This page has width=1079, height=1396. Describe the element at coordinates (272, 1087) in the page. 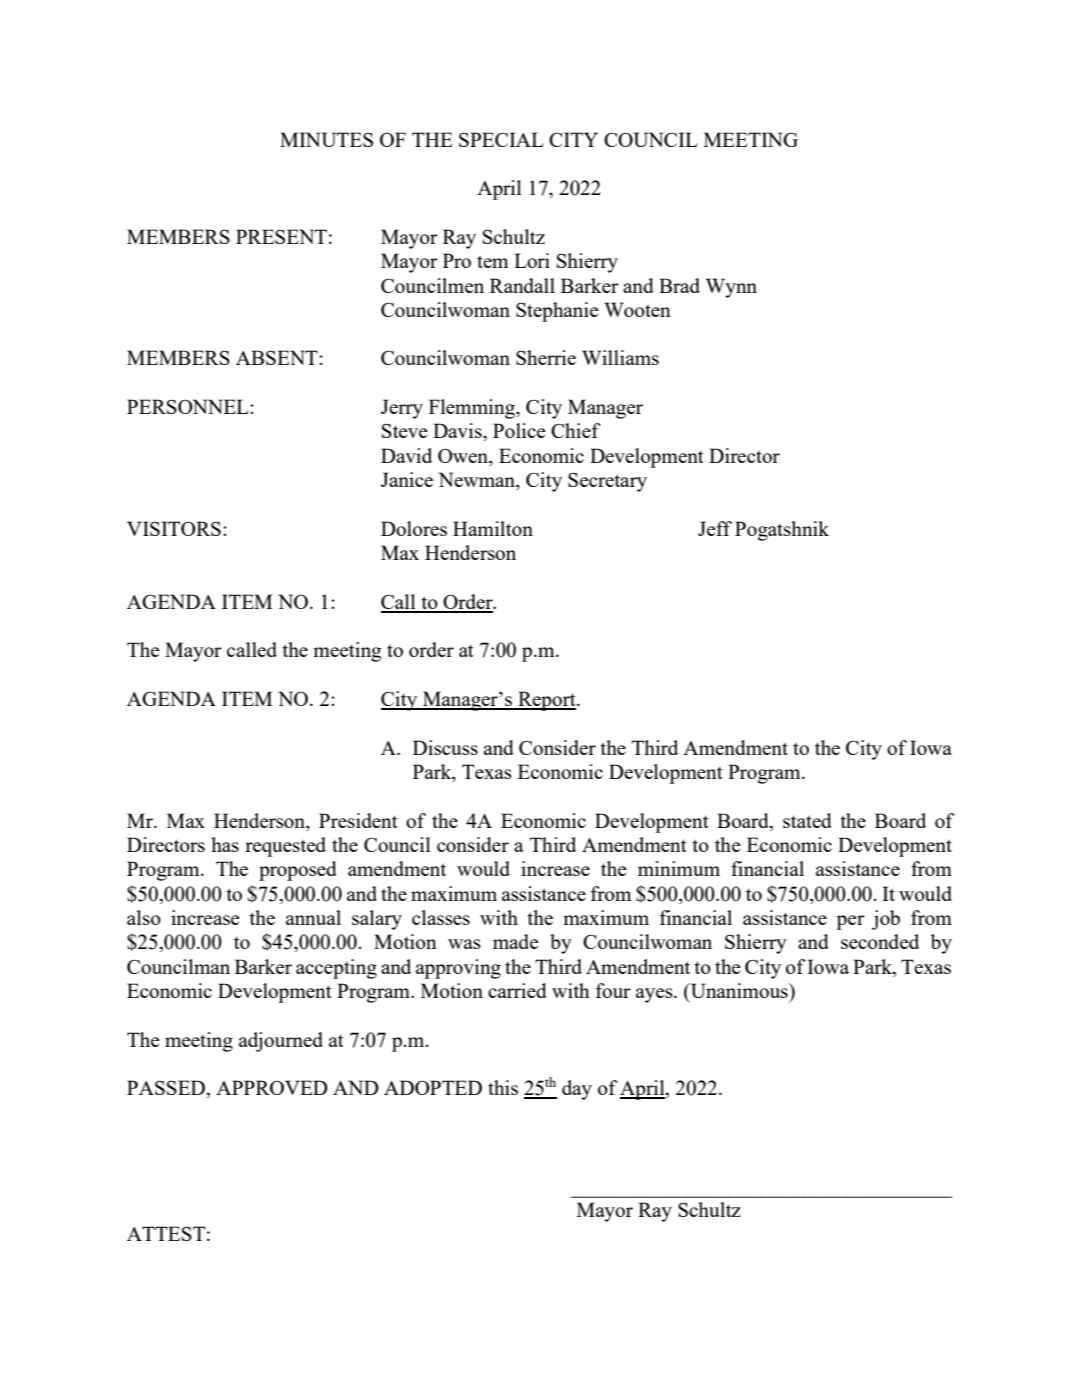

I see `APPROVED` at that location.
